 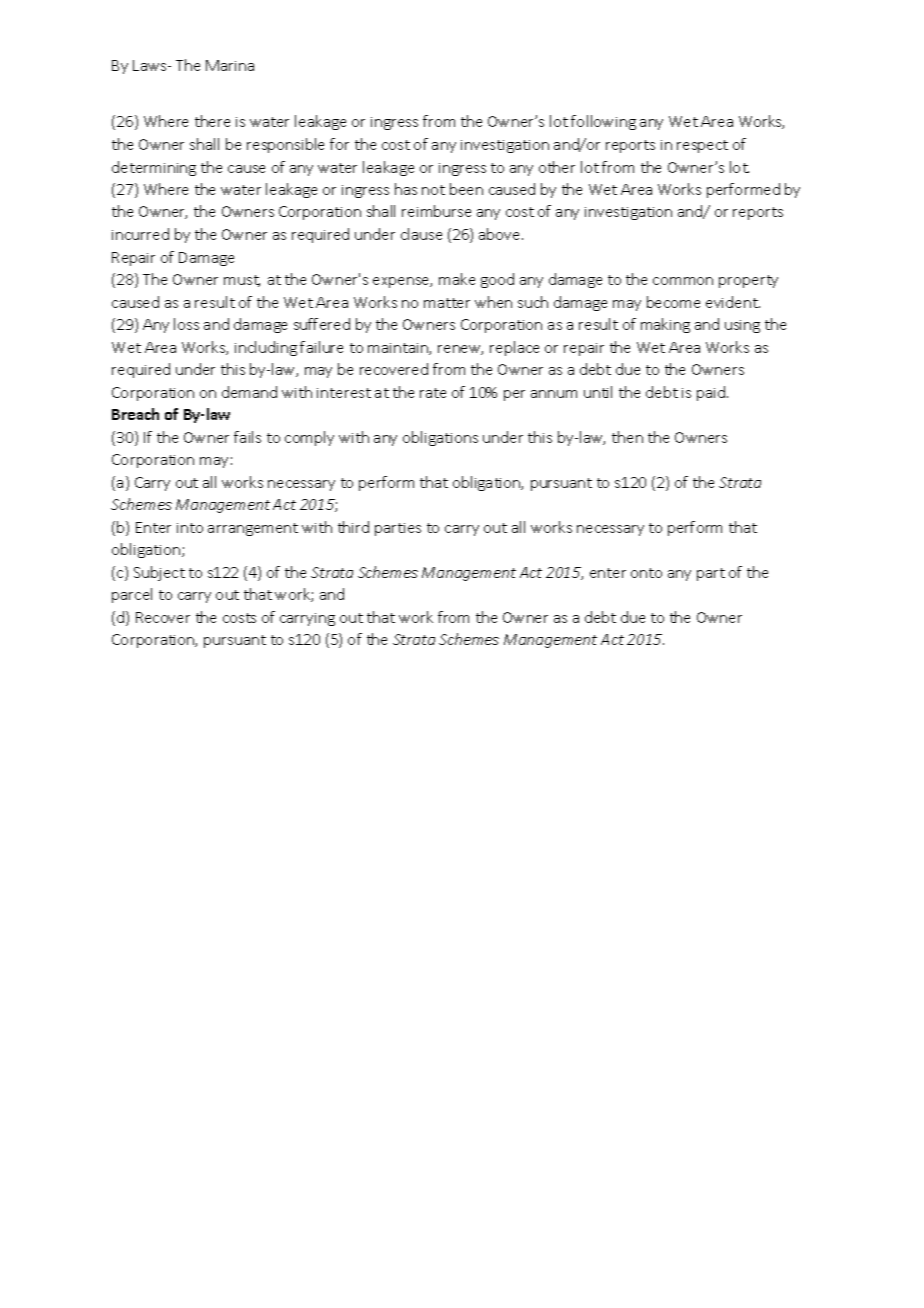 What do you see at coordinates (627, 437) in the screenshot?
I see `then` at bounding box center [627, 437].
